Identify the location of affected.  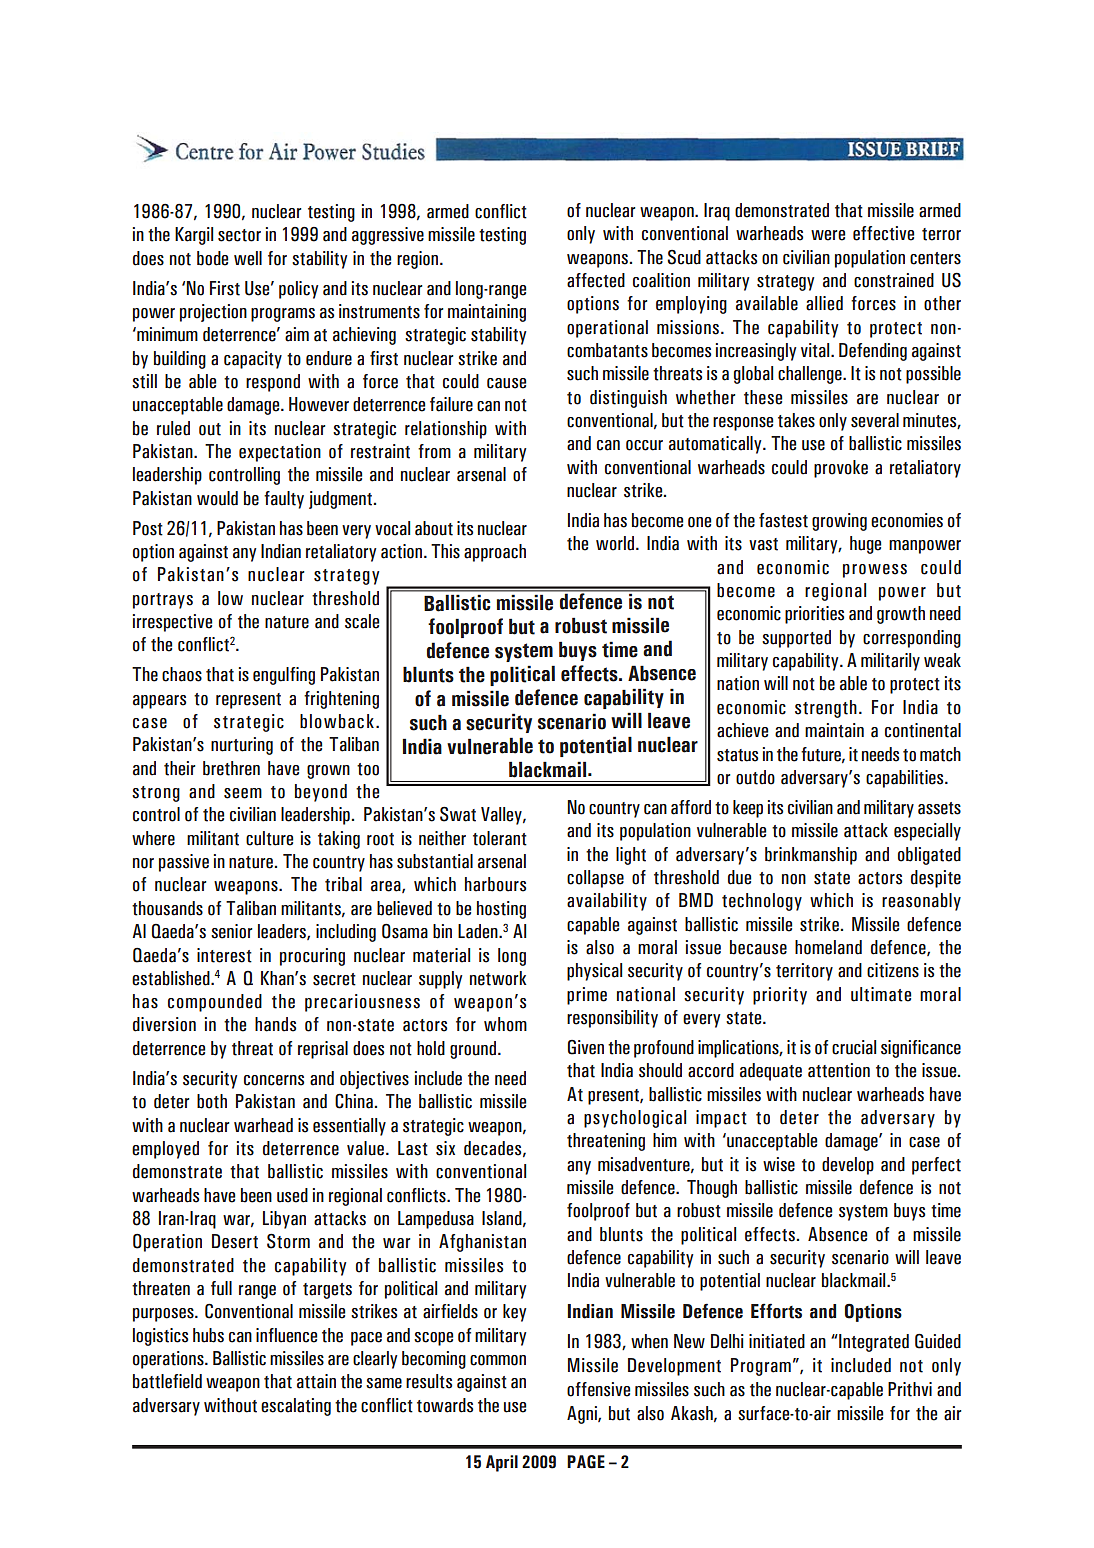
(596, 280).
